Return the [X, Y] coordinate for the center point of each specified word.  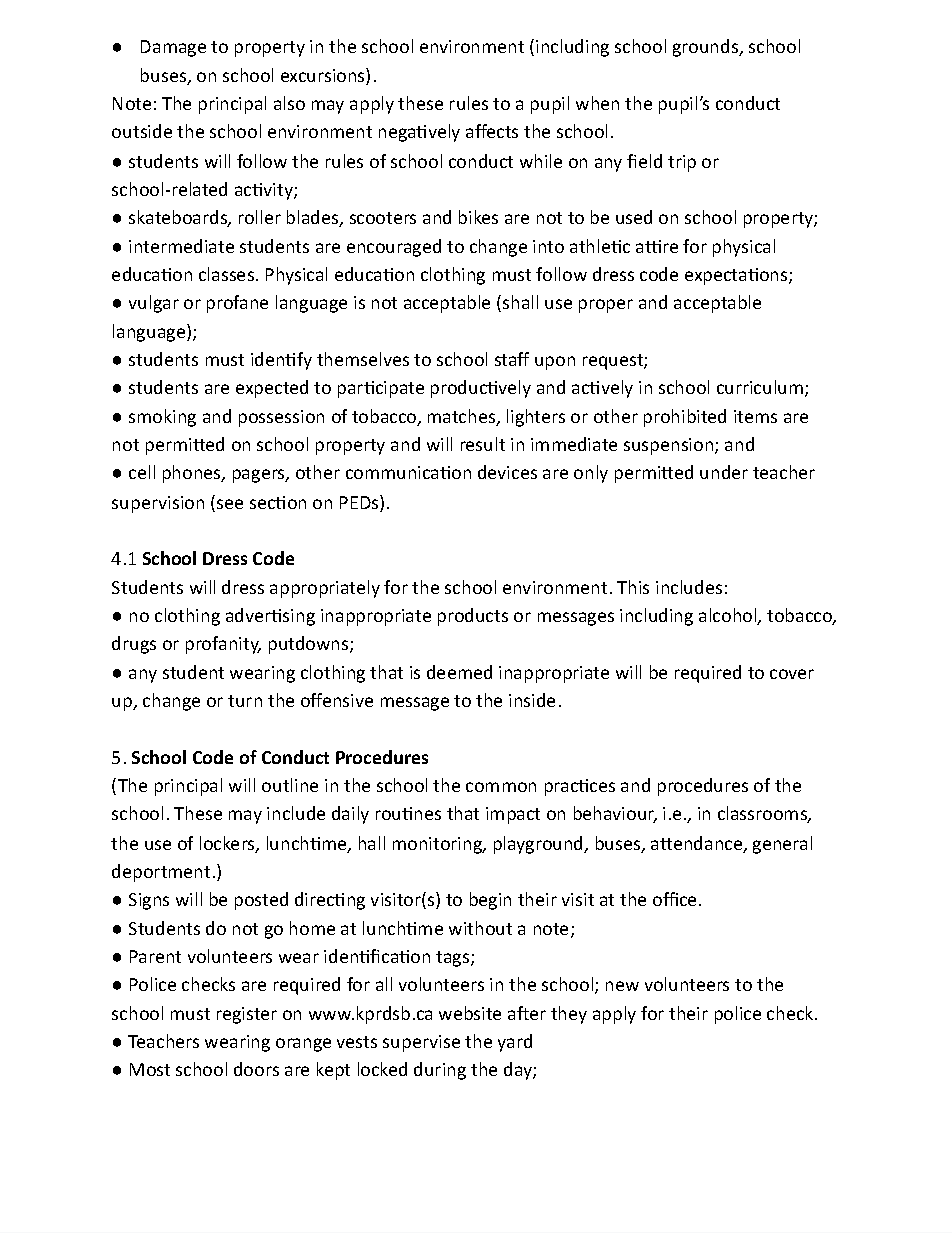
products [473, 617]
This [633, 587]
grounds [707, 48]
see [230, 504]
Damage [173, 48]
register [247, 1015]
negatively [419, 133]
